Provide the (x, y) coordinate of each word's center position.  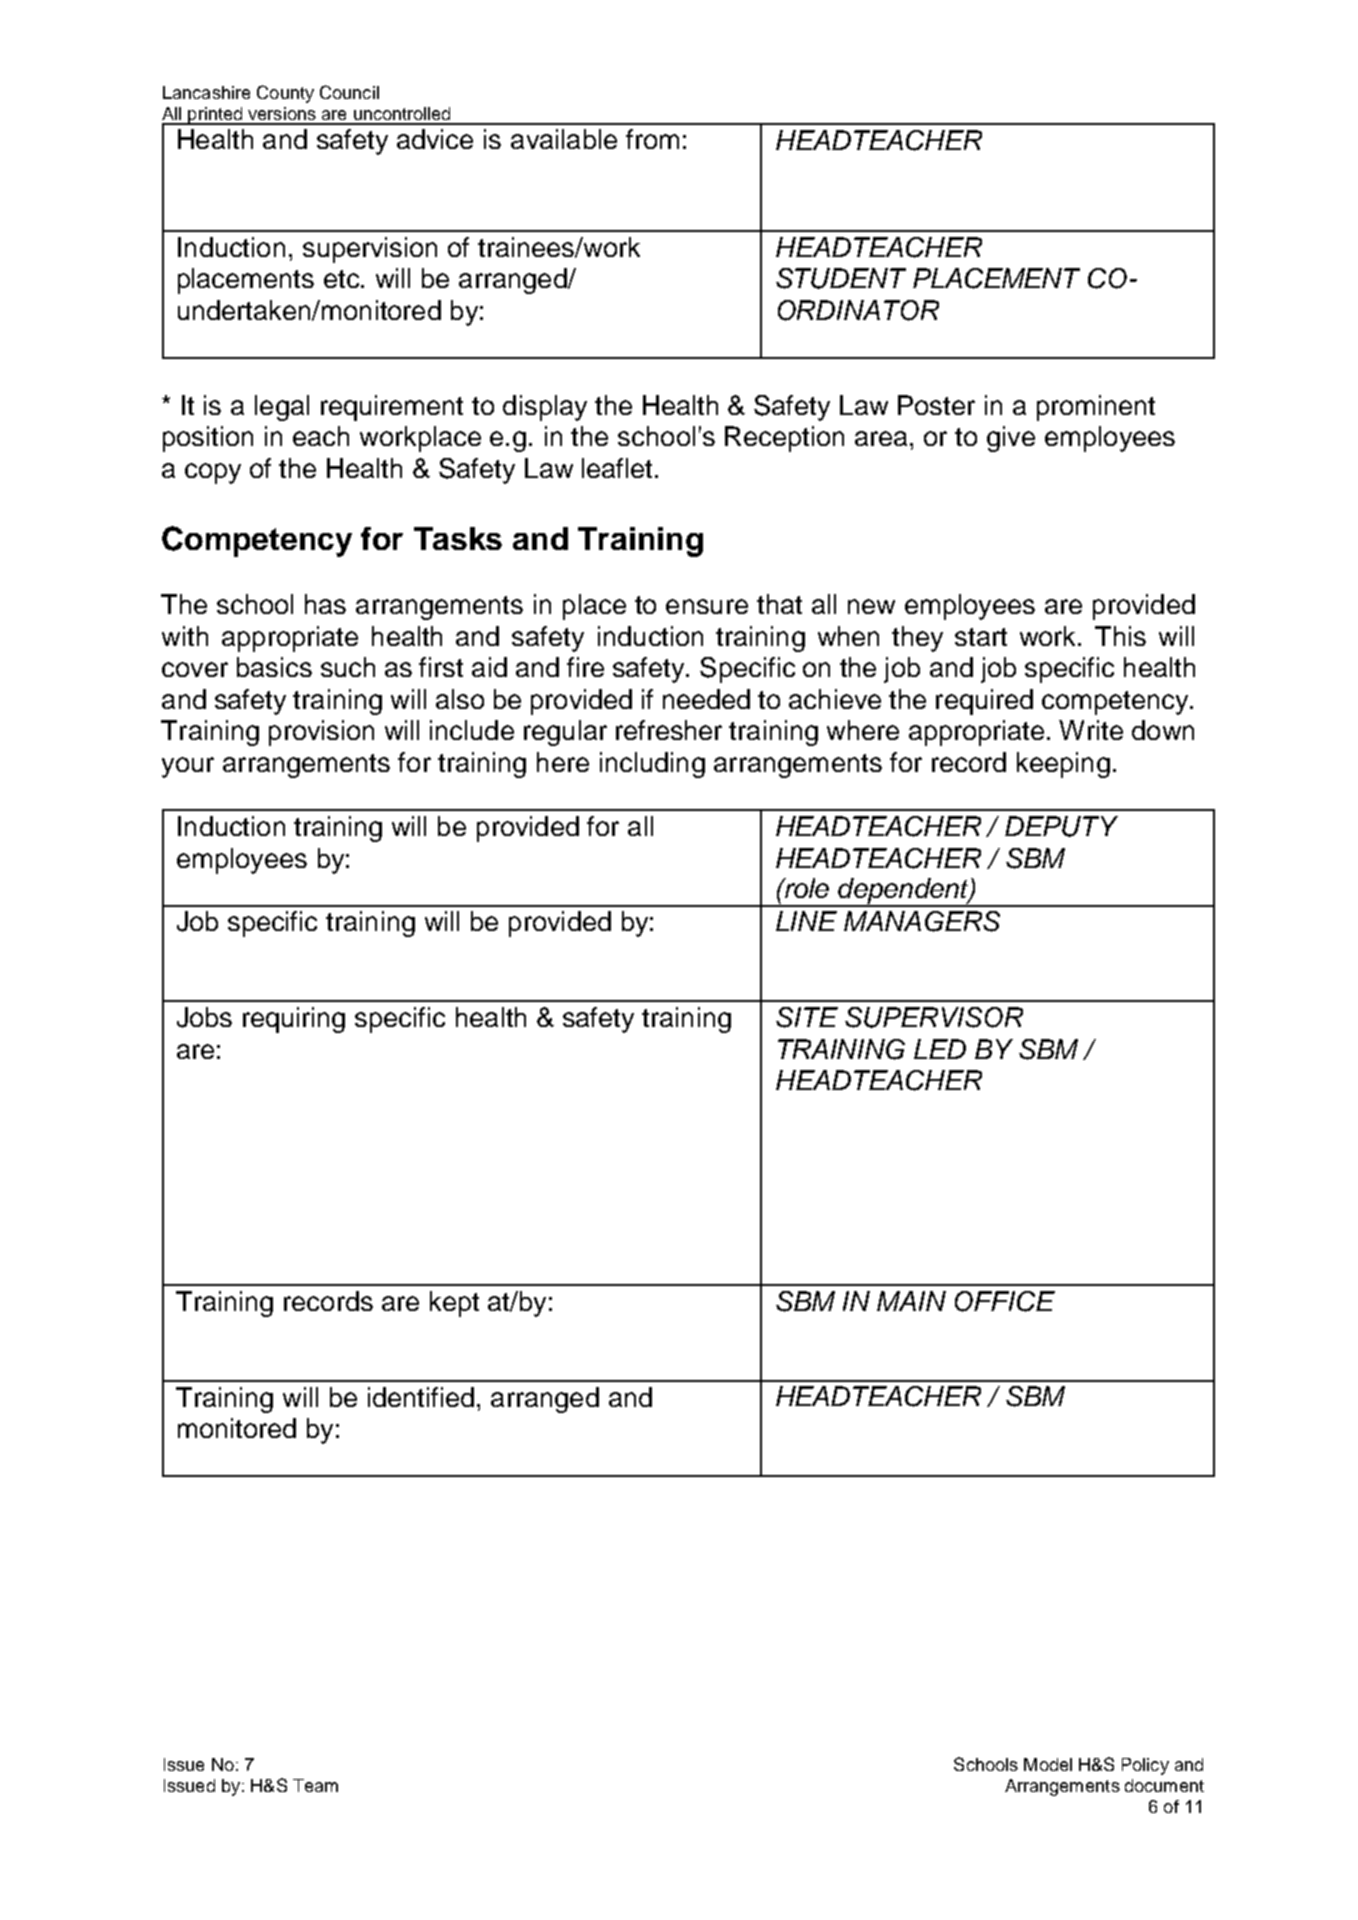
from (652, 139)
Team (315, 1785)
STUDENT (841, 278)
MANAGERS (922, 921)
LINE (806, 921)
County (285, 94)
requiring (294, 1020)
